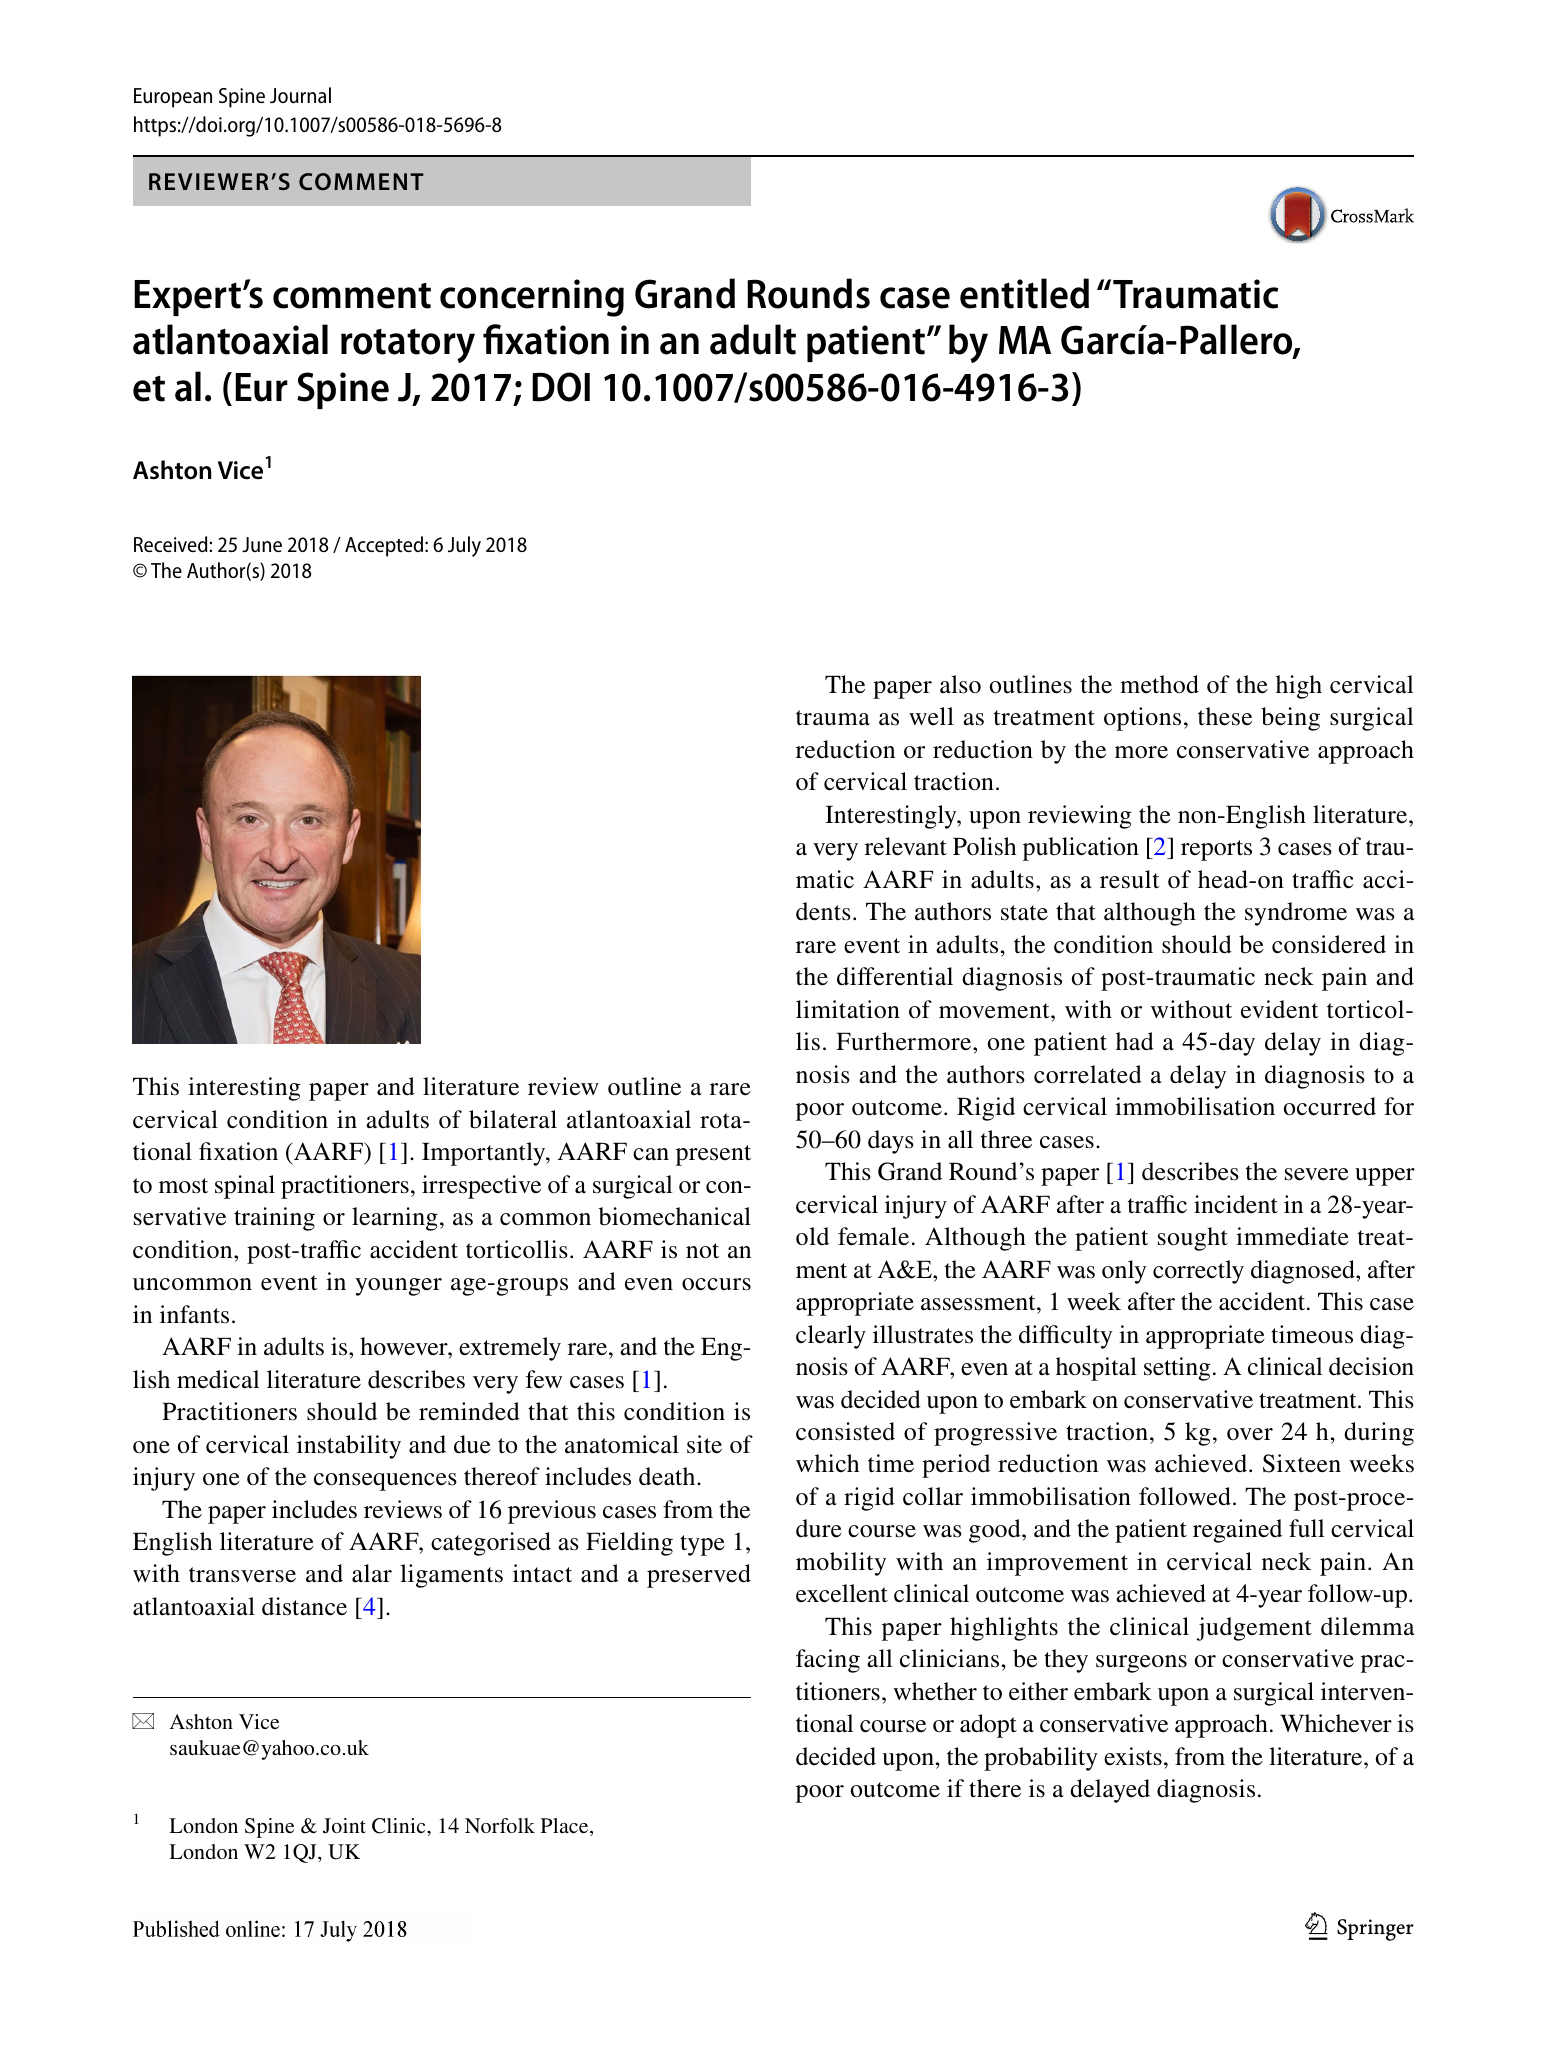 Image resolution: width=1547 pixels, height=2055 pixels. I want to click on concerning, so click(532, 298).
